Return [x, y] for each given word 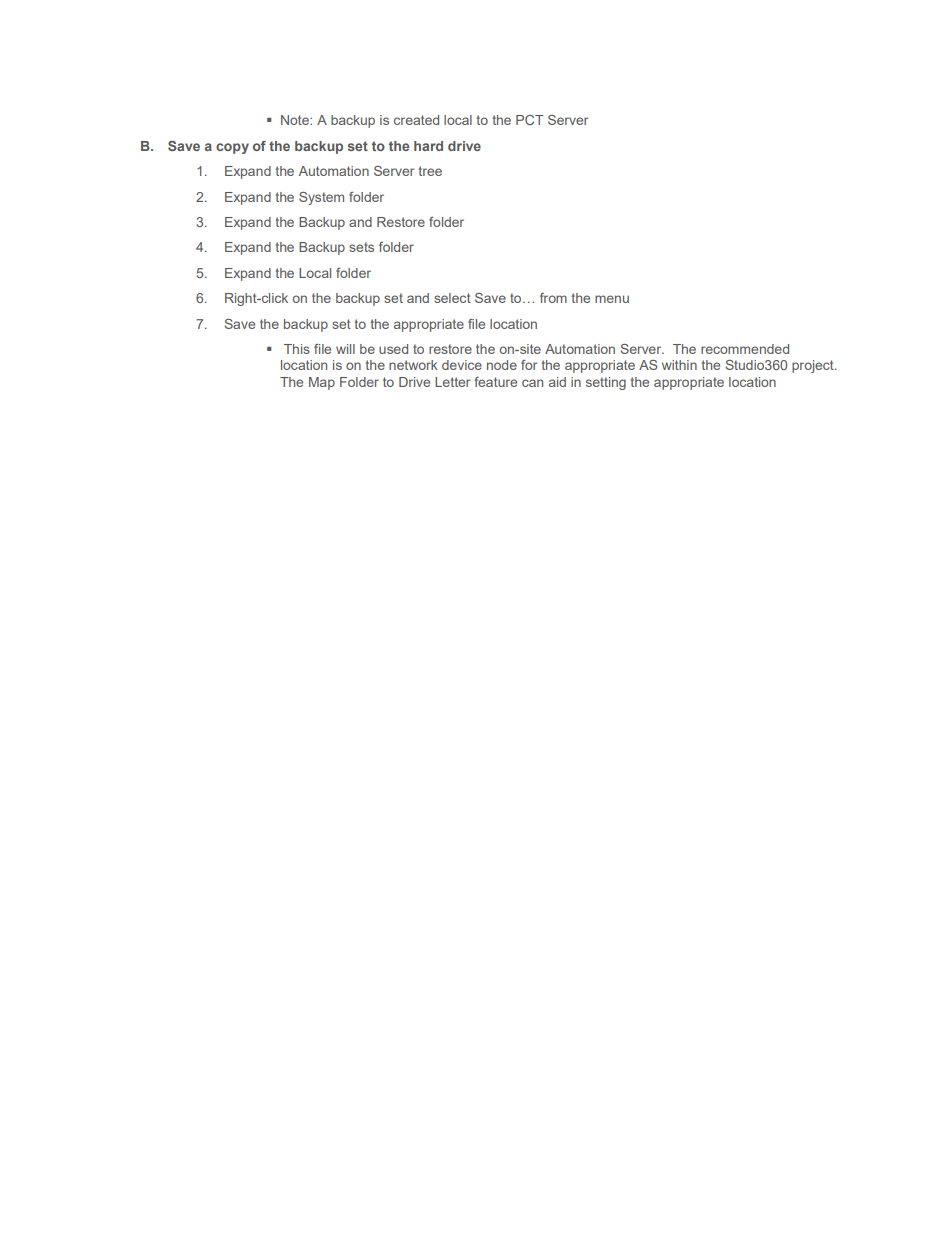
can [532, 383]
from [553, 298]
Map [322, 383]
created [416, 120]
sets [361, 247]
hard [428, 146]
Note [296, 120]
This [297, 349]
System [321, 198]
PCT [530, 120]
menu [612, 299]
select [452, 298]
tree [430, 171]
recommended [745, 349]
